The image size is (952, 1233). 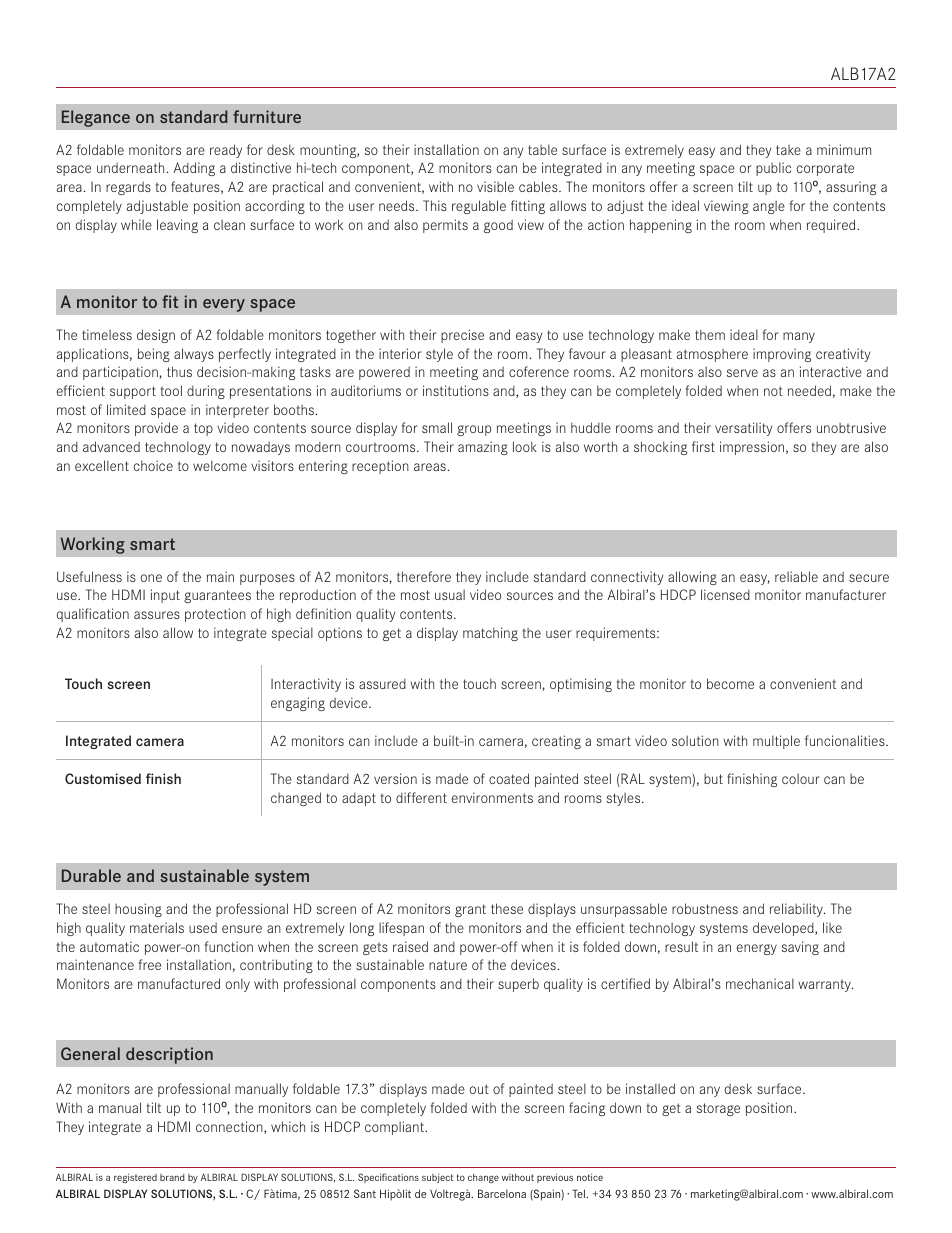 I want to click on multiple, so click(x=776, y=742).
